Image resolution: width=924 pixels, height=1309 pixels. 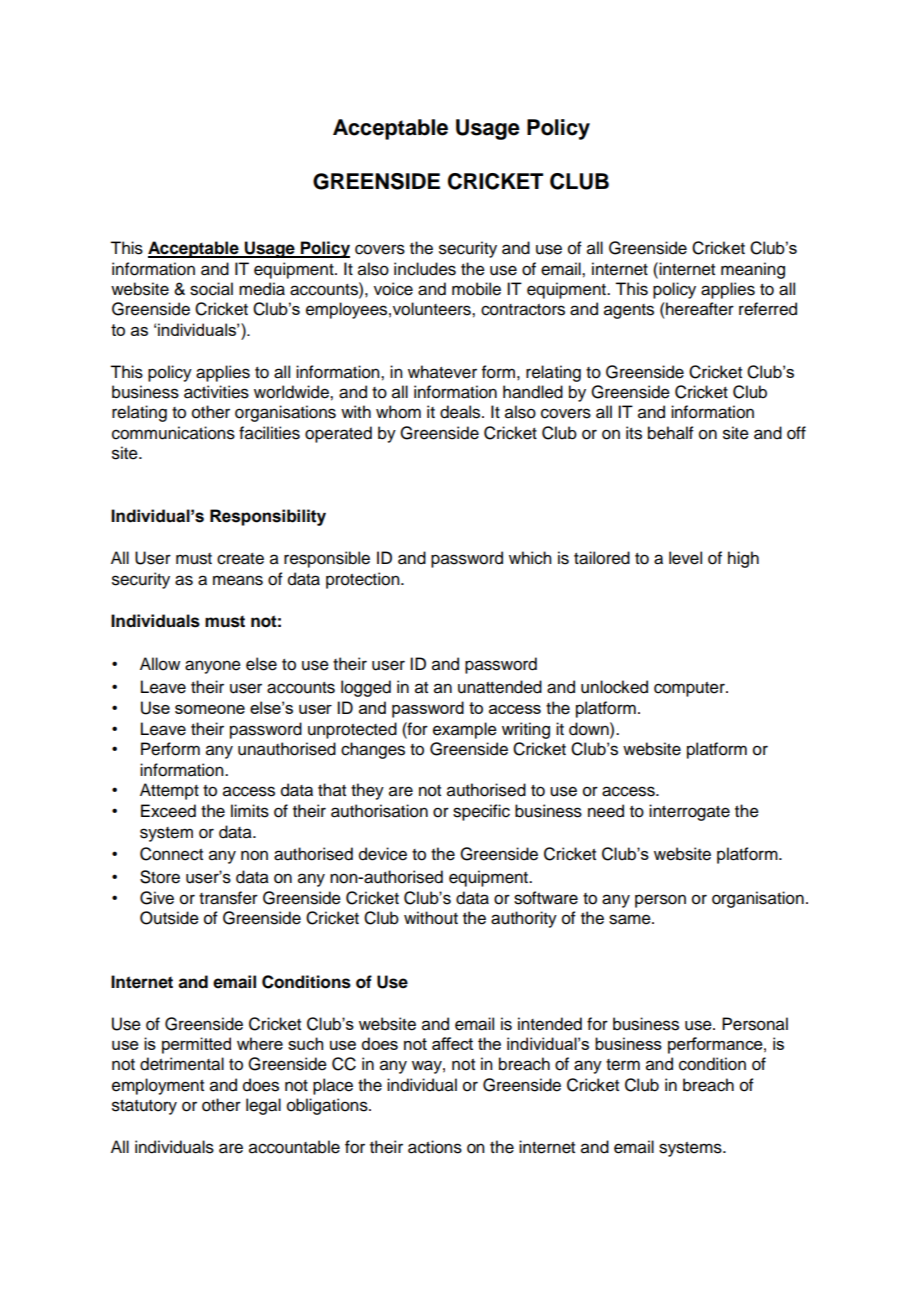 I want to click on means, so click(x=238, y=580).
